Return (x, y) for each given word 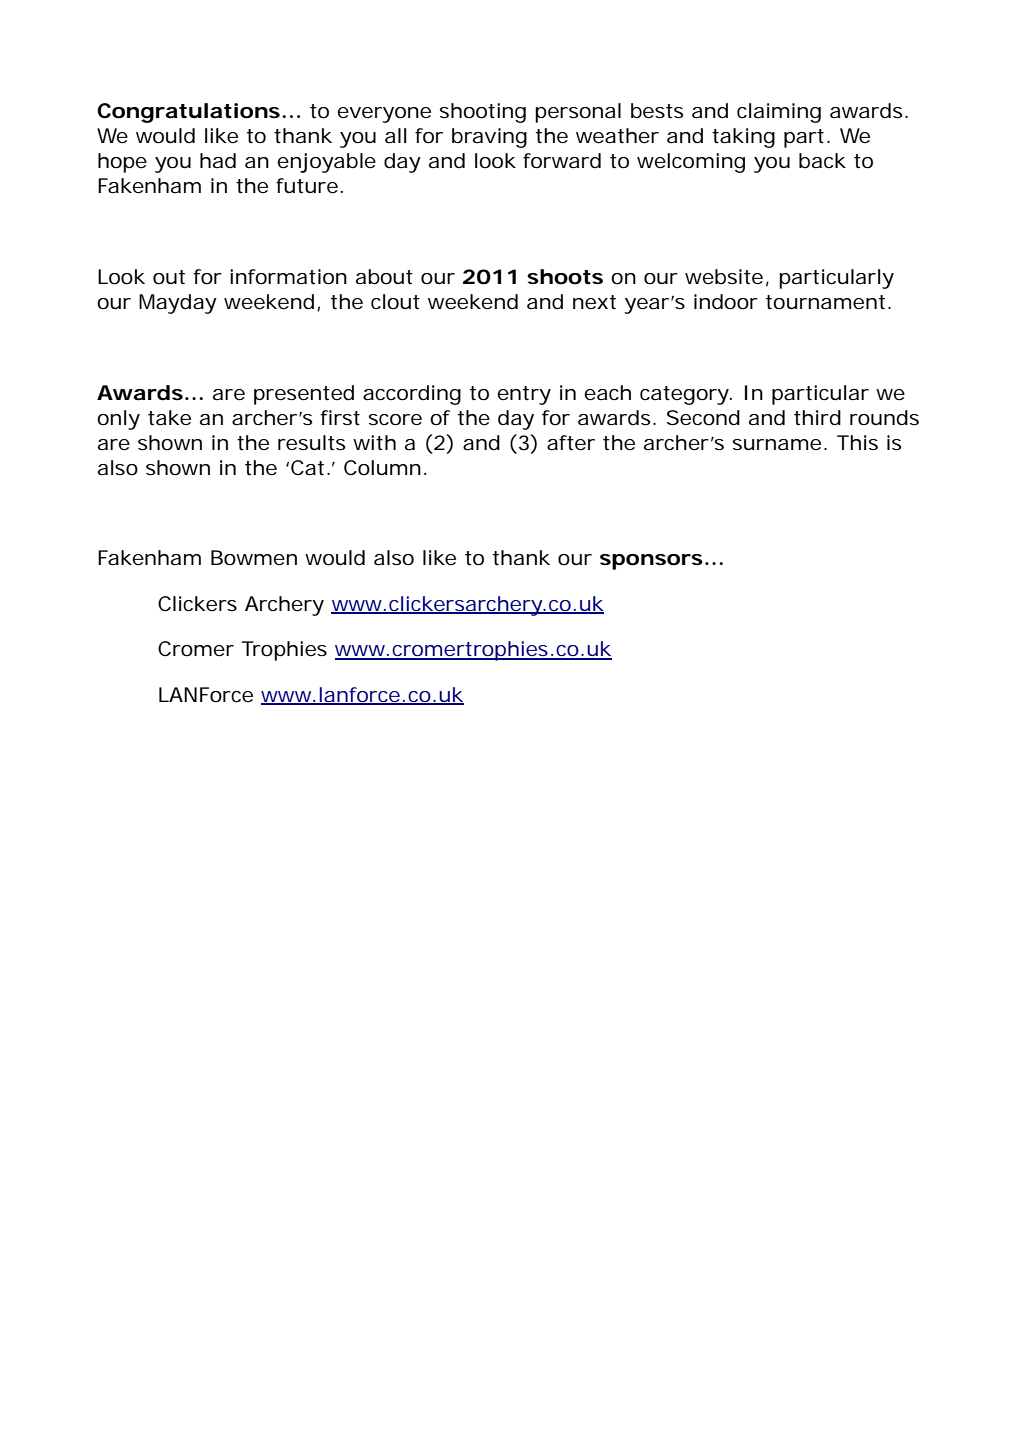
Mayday (178, 304)
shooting (483, 113)
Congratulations (188, 113)
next (594, 302)
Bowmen (254, 558)
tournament (827, 302)
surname (777, 444)
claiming (779, 113)
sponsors (651, 562)
